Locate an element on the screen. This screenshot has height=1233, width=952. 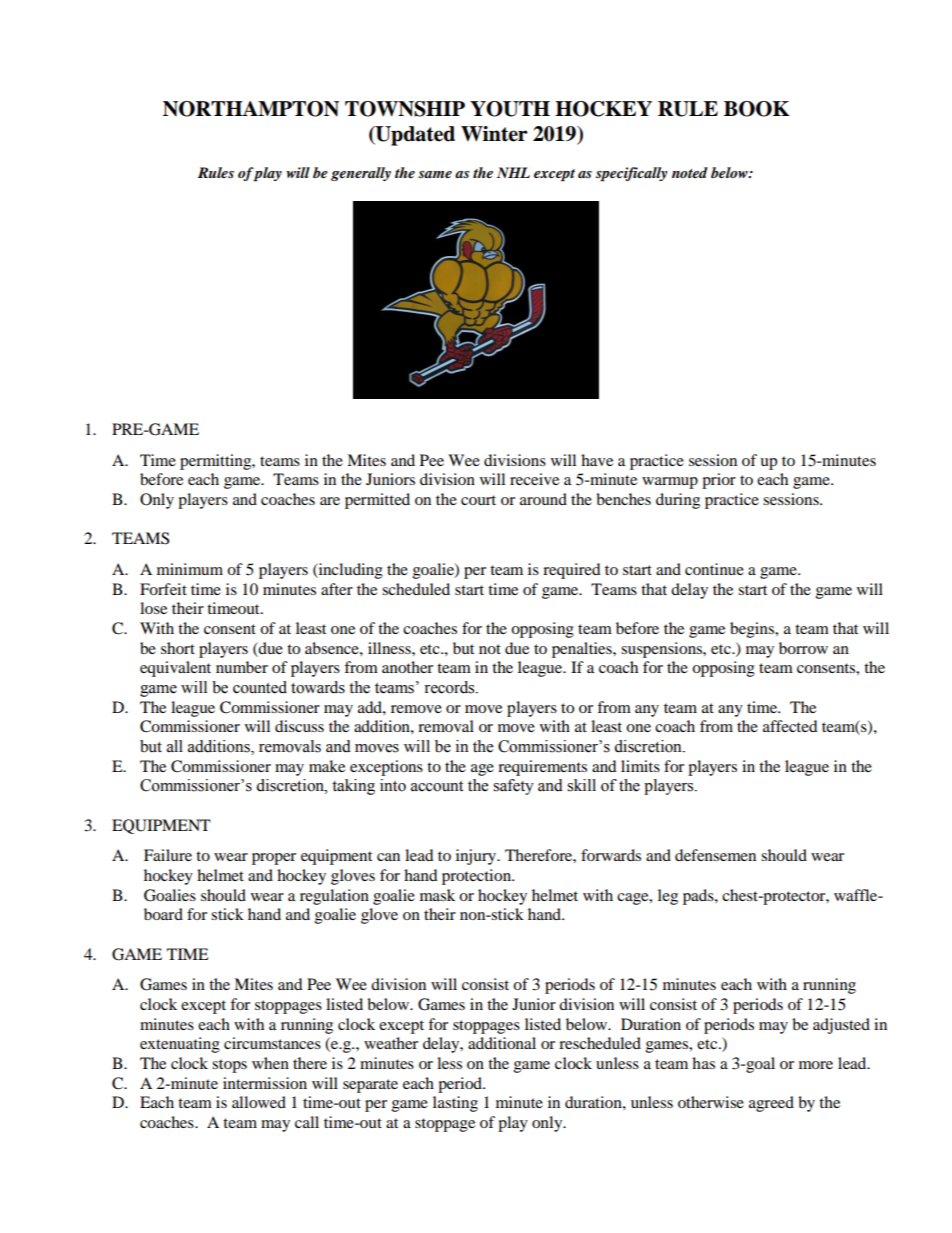
safety is located at coordinates (513, 787).
